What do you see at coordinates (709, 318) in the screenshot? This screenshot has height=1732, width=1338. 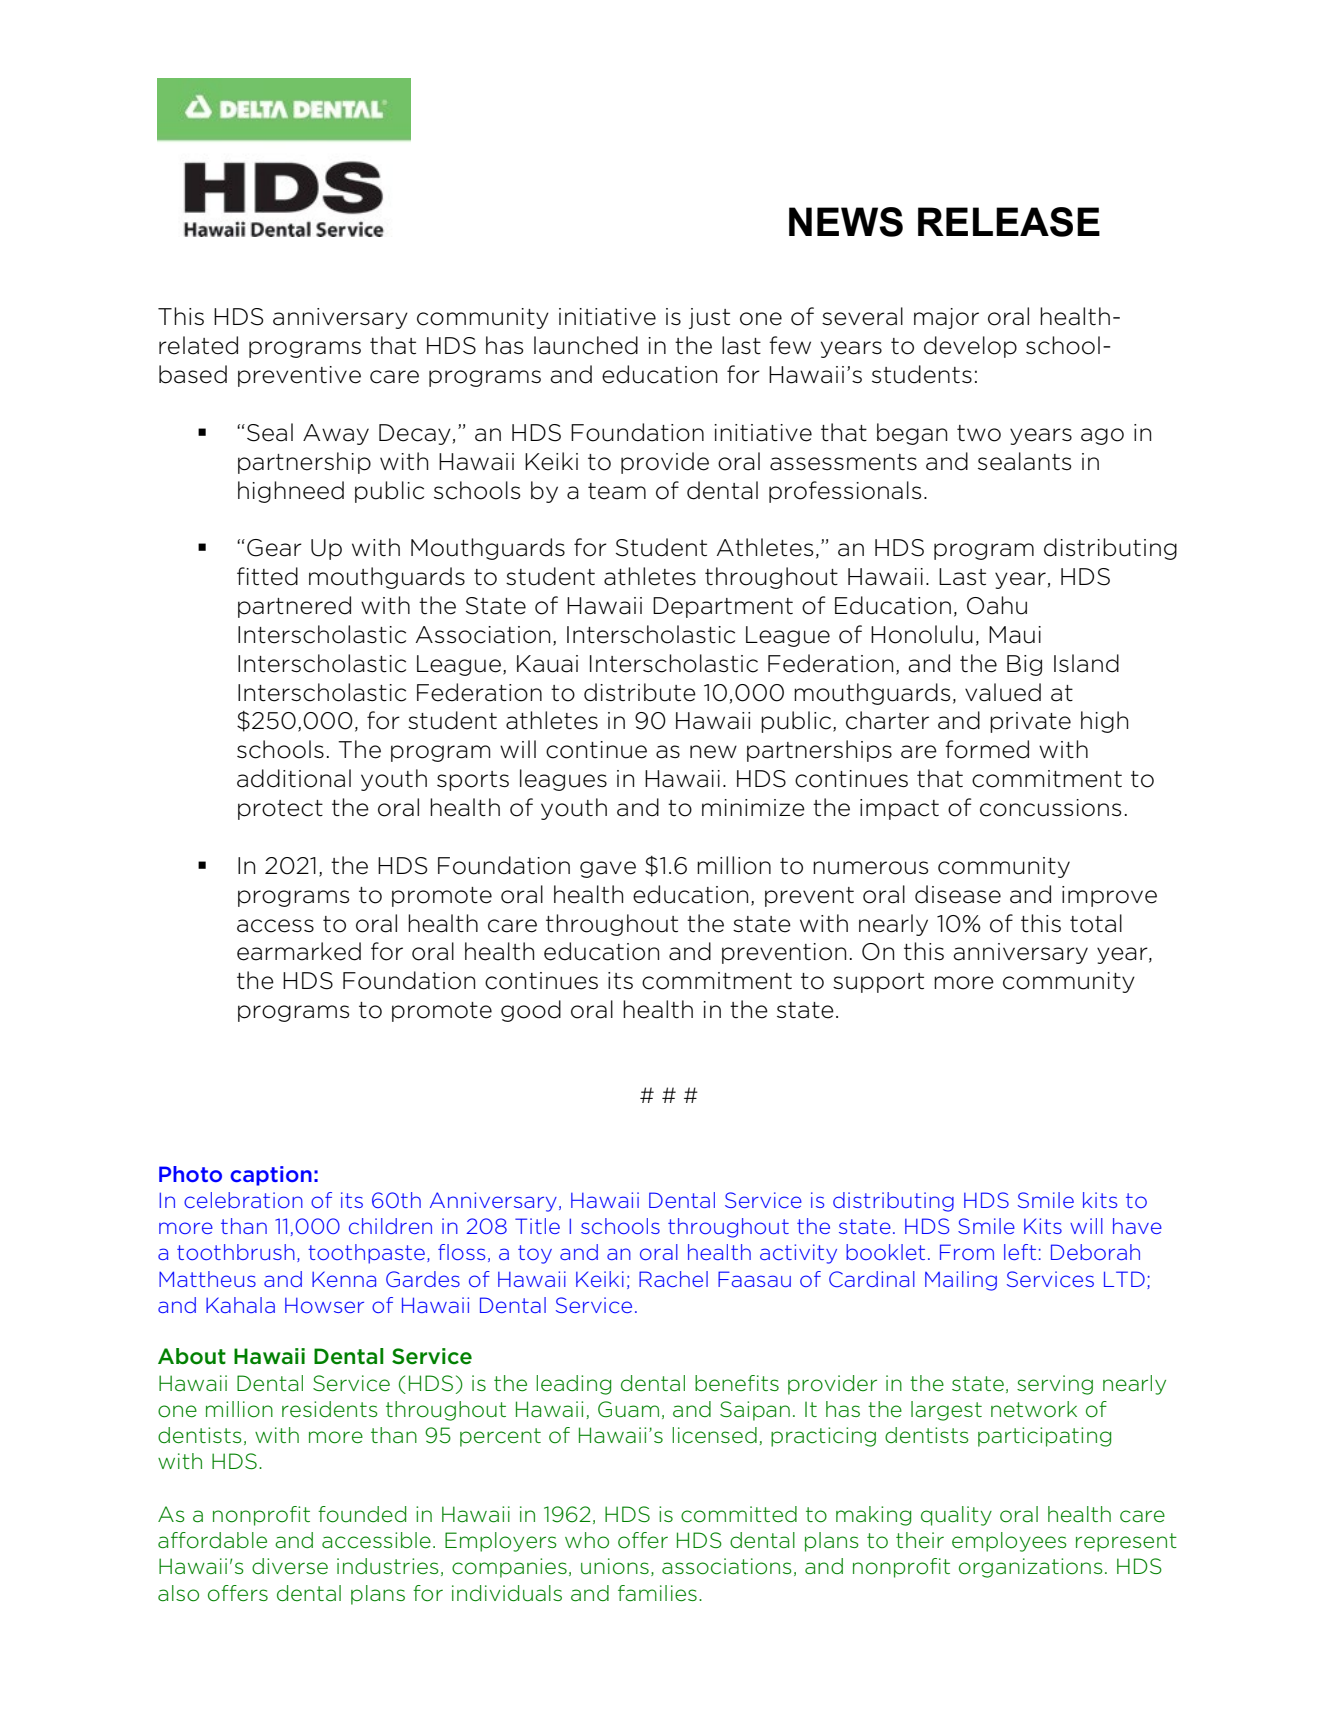 I see `just` at bounding box center [709, 318].
